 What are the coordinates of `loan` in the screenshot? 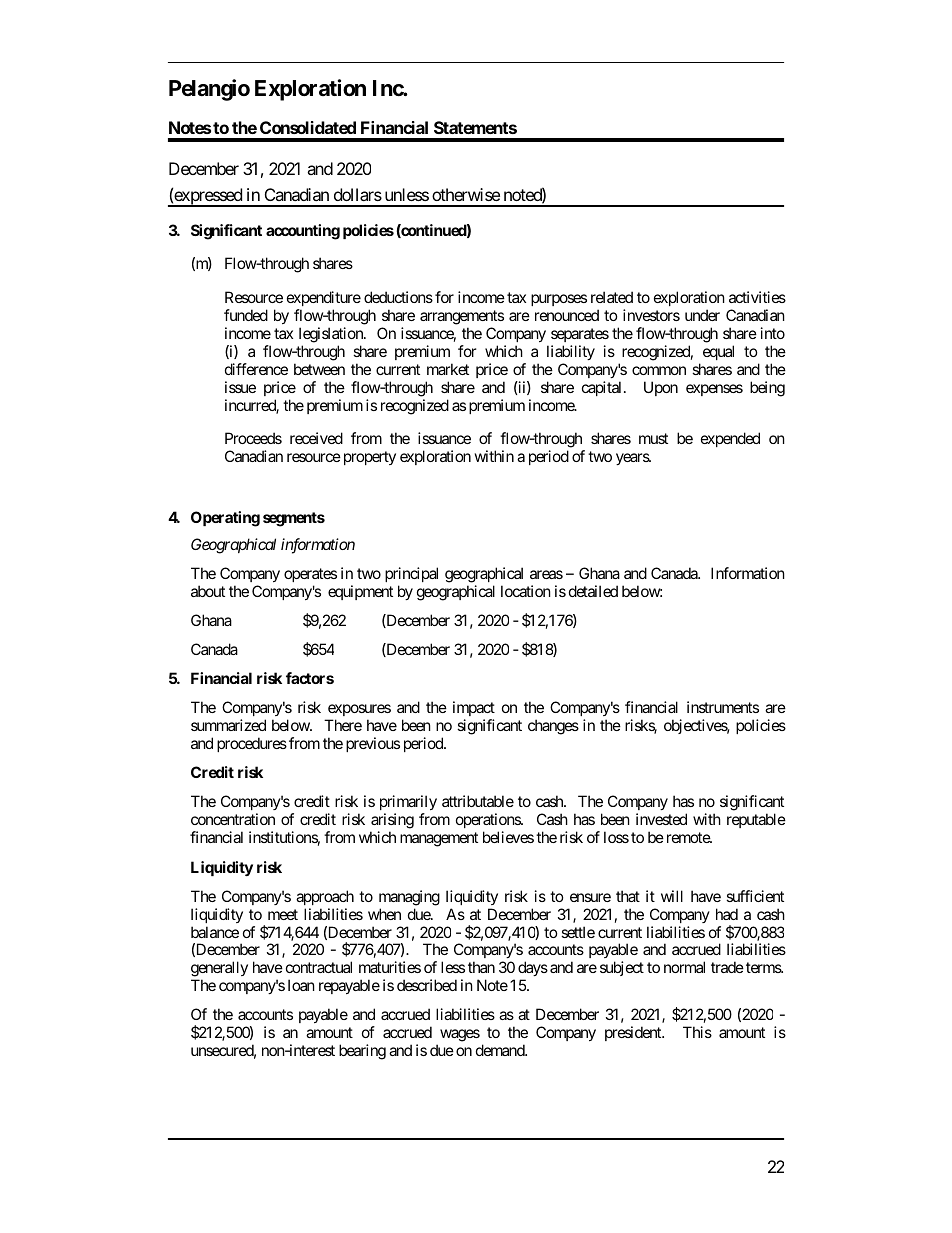 It's located at (301, 985).
